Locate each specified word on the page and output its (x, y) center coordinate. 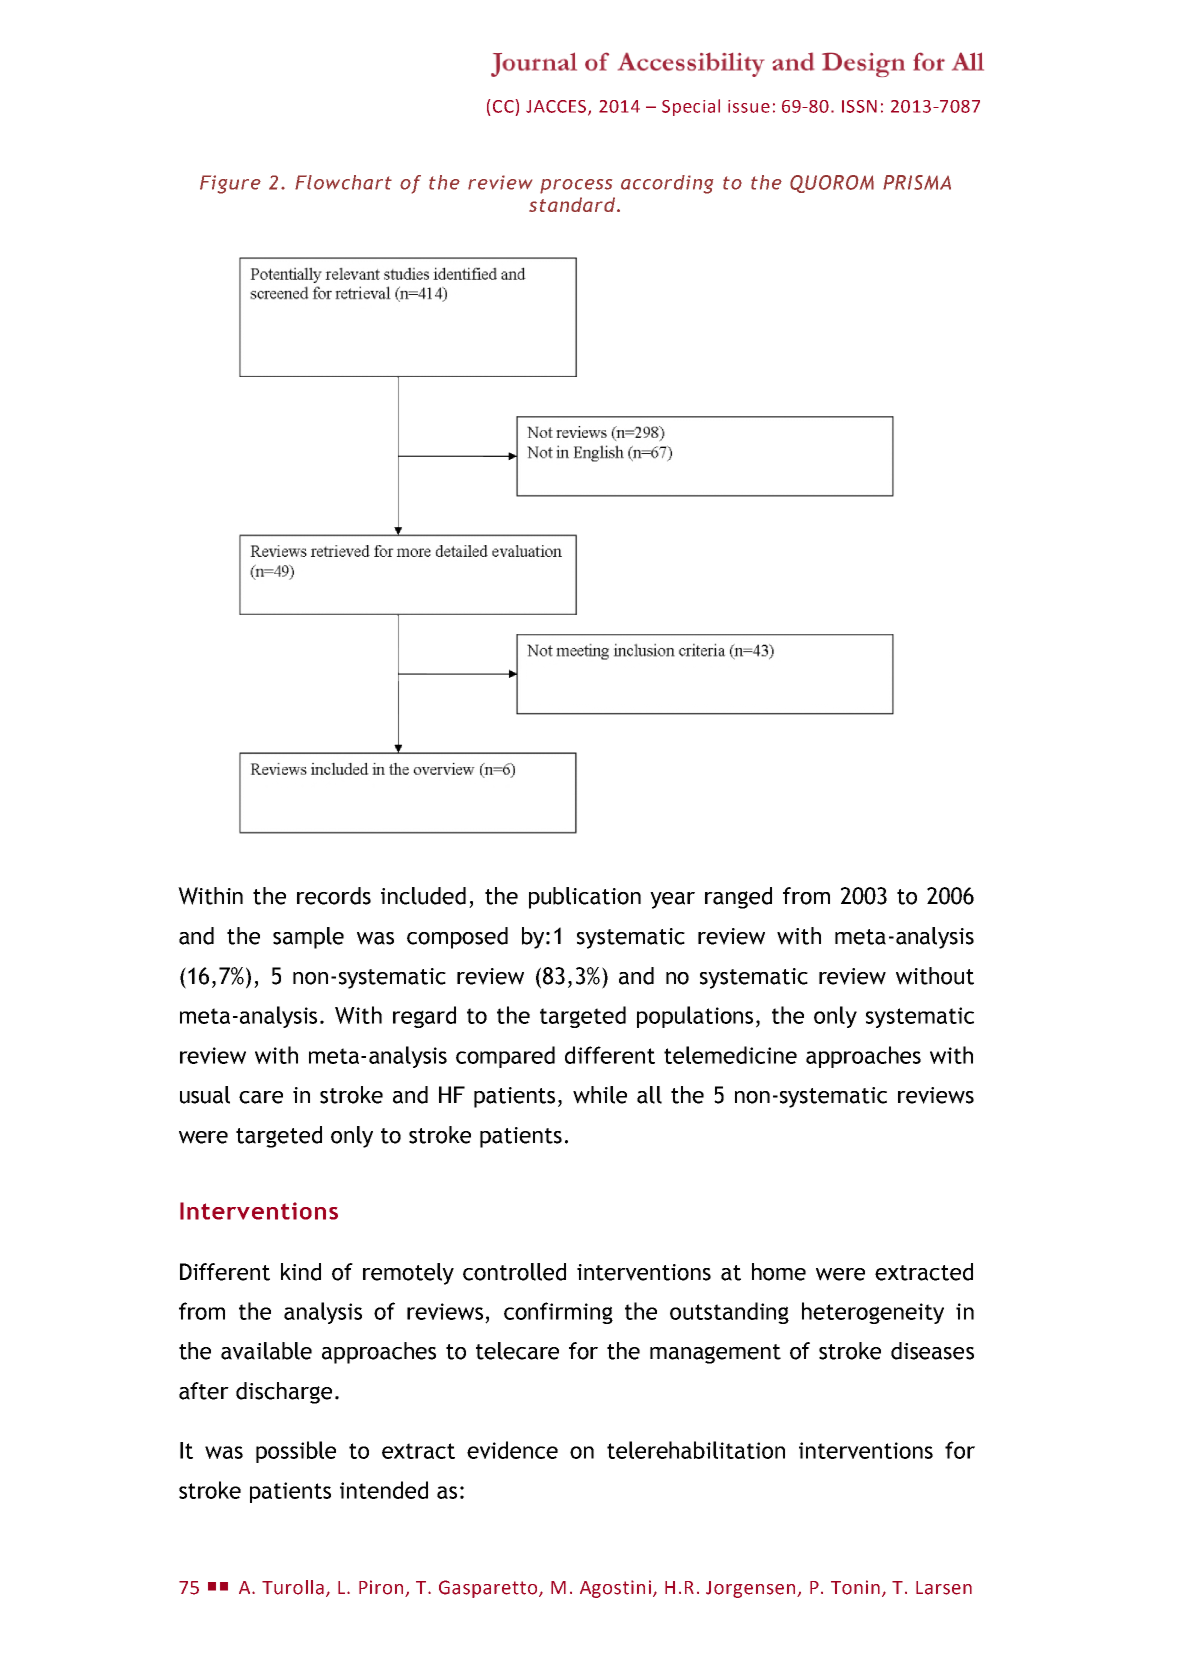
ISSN (859, 106)
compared (505, 1057)
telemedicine (730, 1055)
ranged (738, 898)
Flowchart (343, 182)
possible (296, 1452)
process (576, 186)
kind (301, 1272)
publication (585, 898)
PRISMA (917, 182)
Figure (230, 184)
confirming (558, 1313)
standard (572, 204)
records (334, 896)
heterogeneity (873, 1313)
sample (308, 938)
